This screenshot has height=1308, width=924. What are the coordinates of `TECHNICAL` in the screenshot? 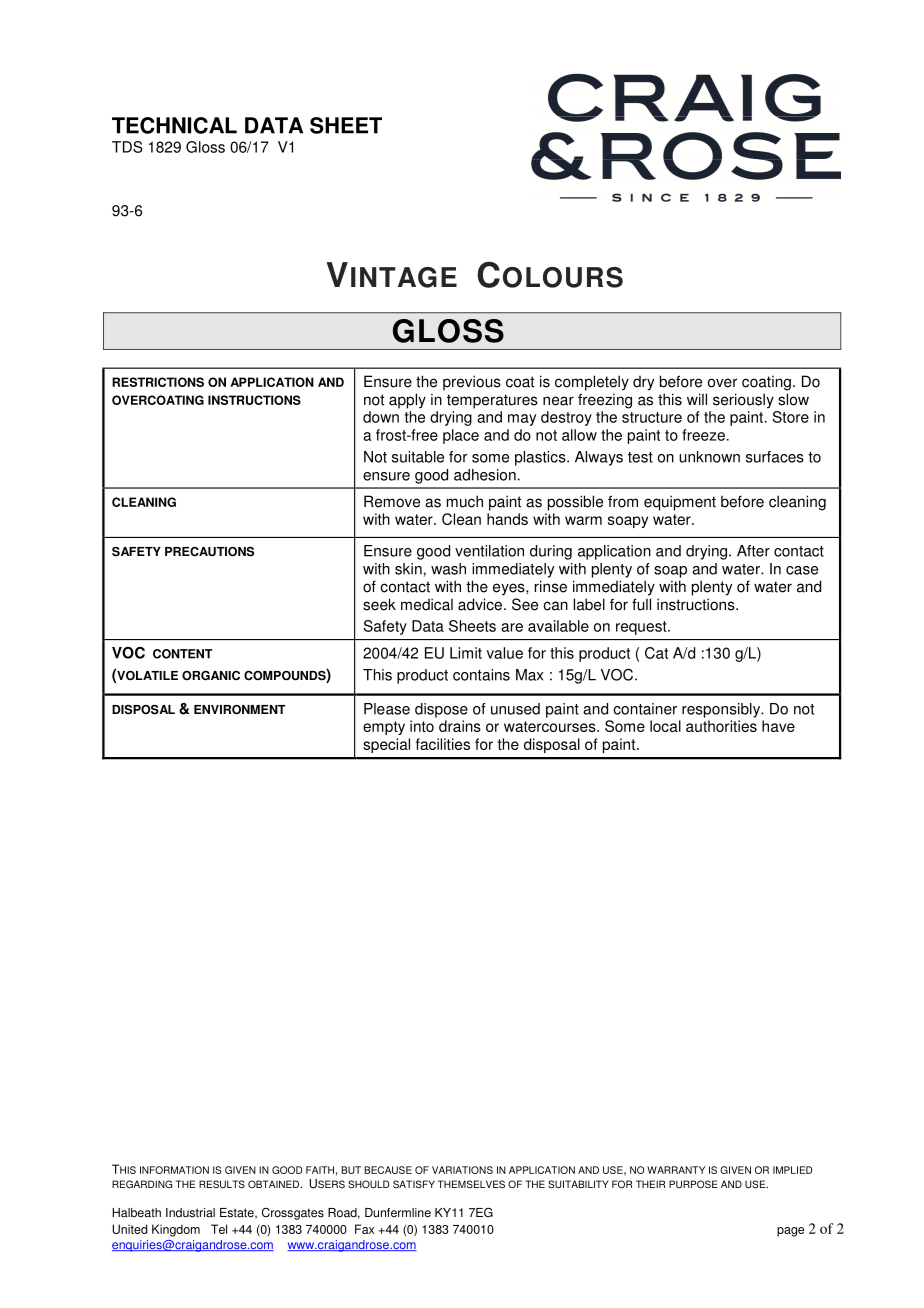 It's located at (174, 125).
